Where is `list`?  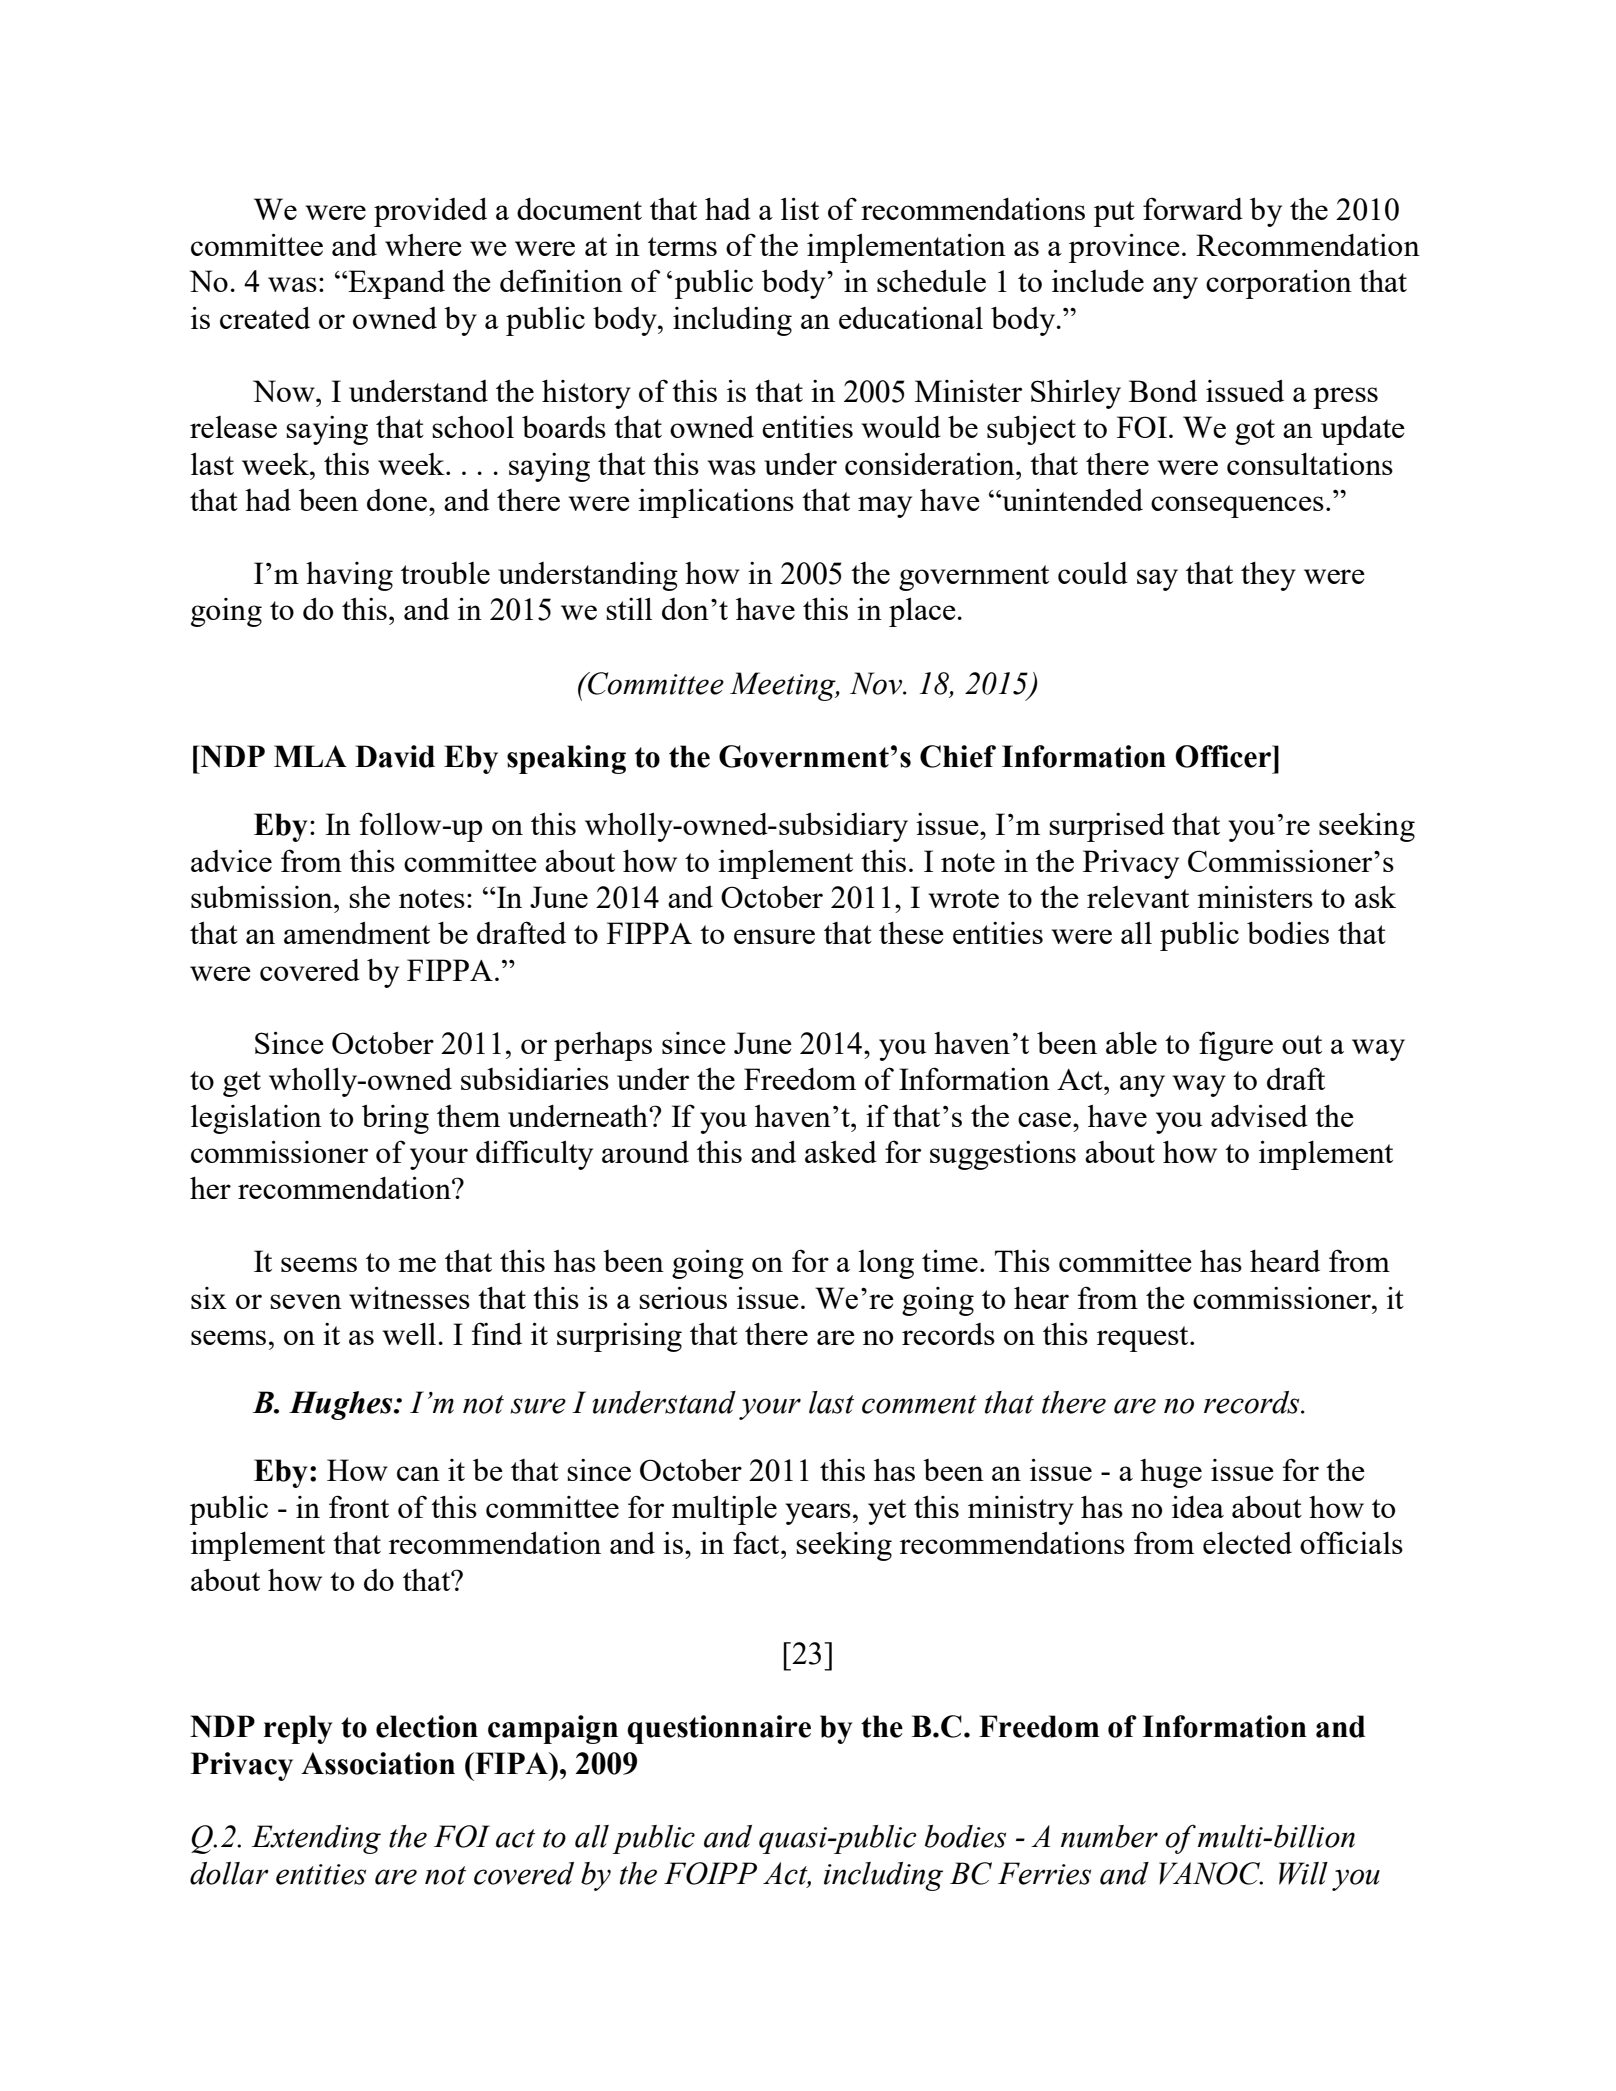 list is located at coordinates (800, 209).
